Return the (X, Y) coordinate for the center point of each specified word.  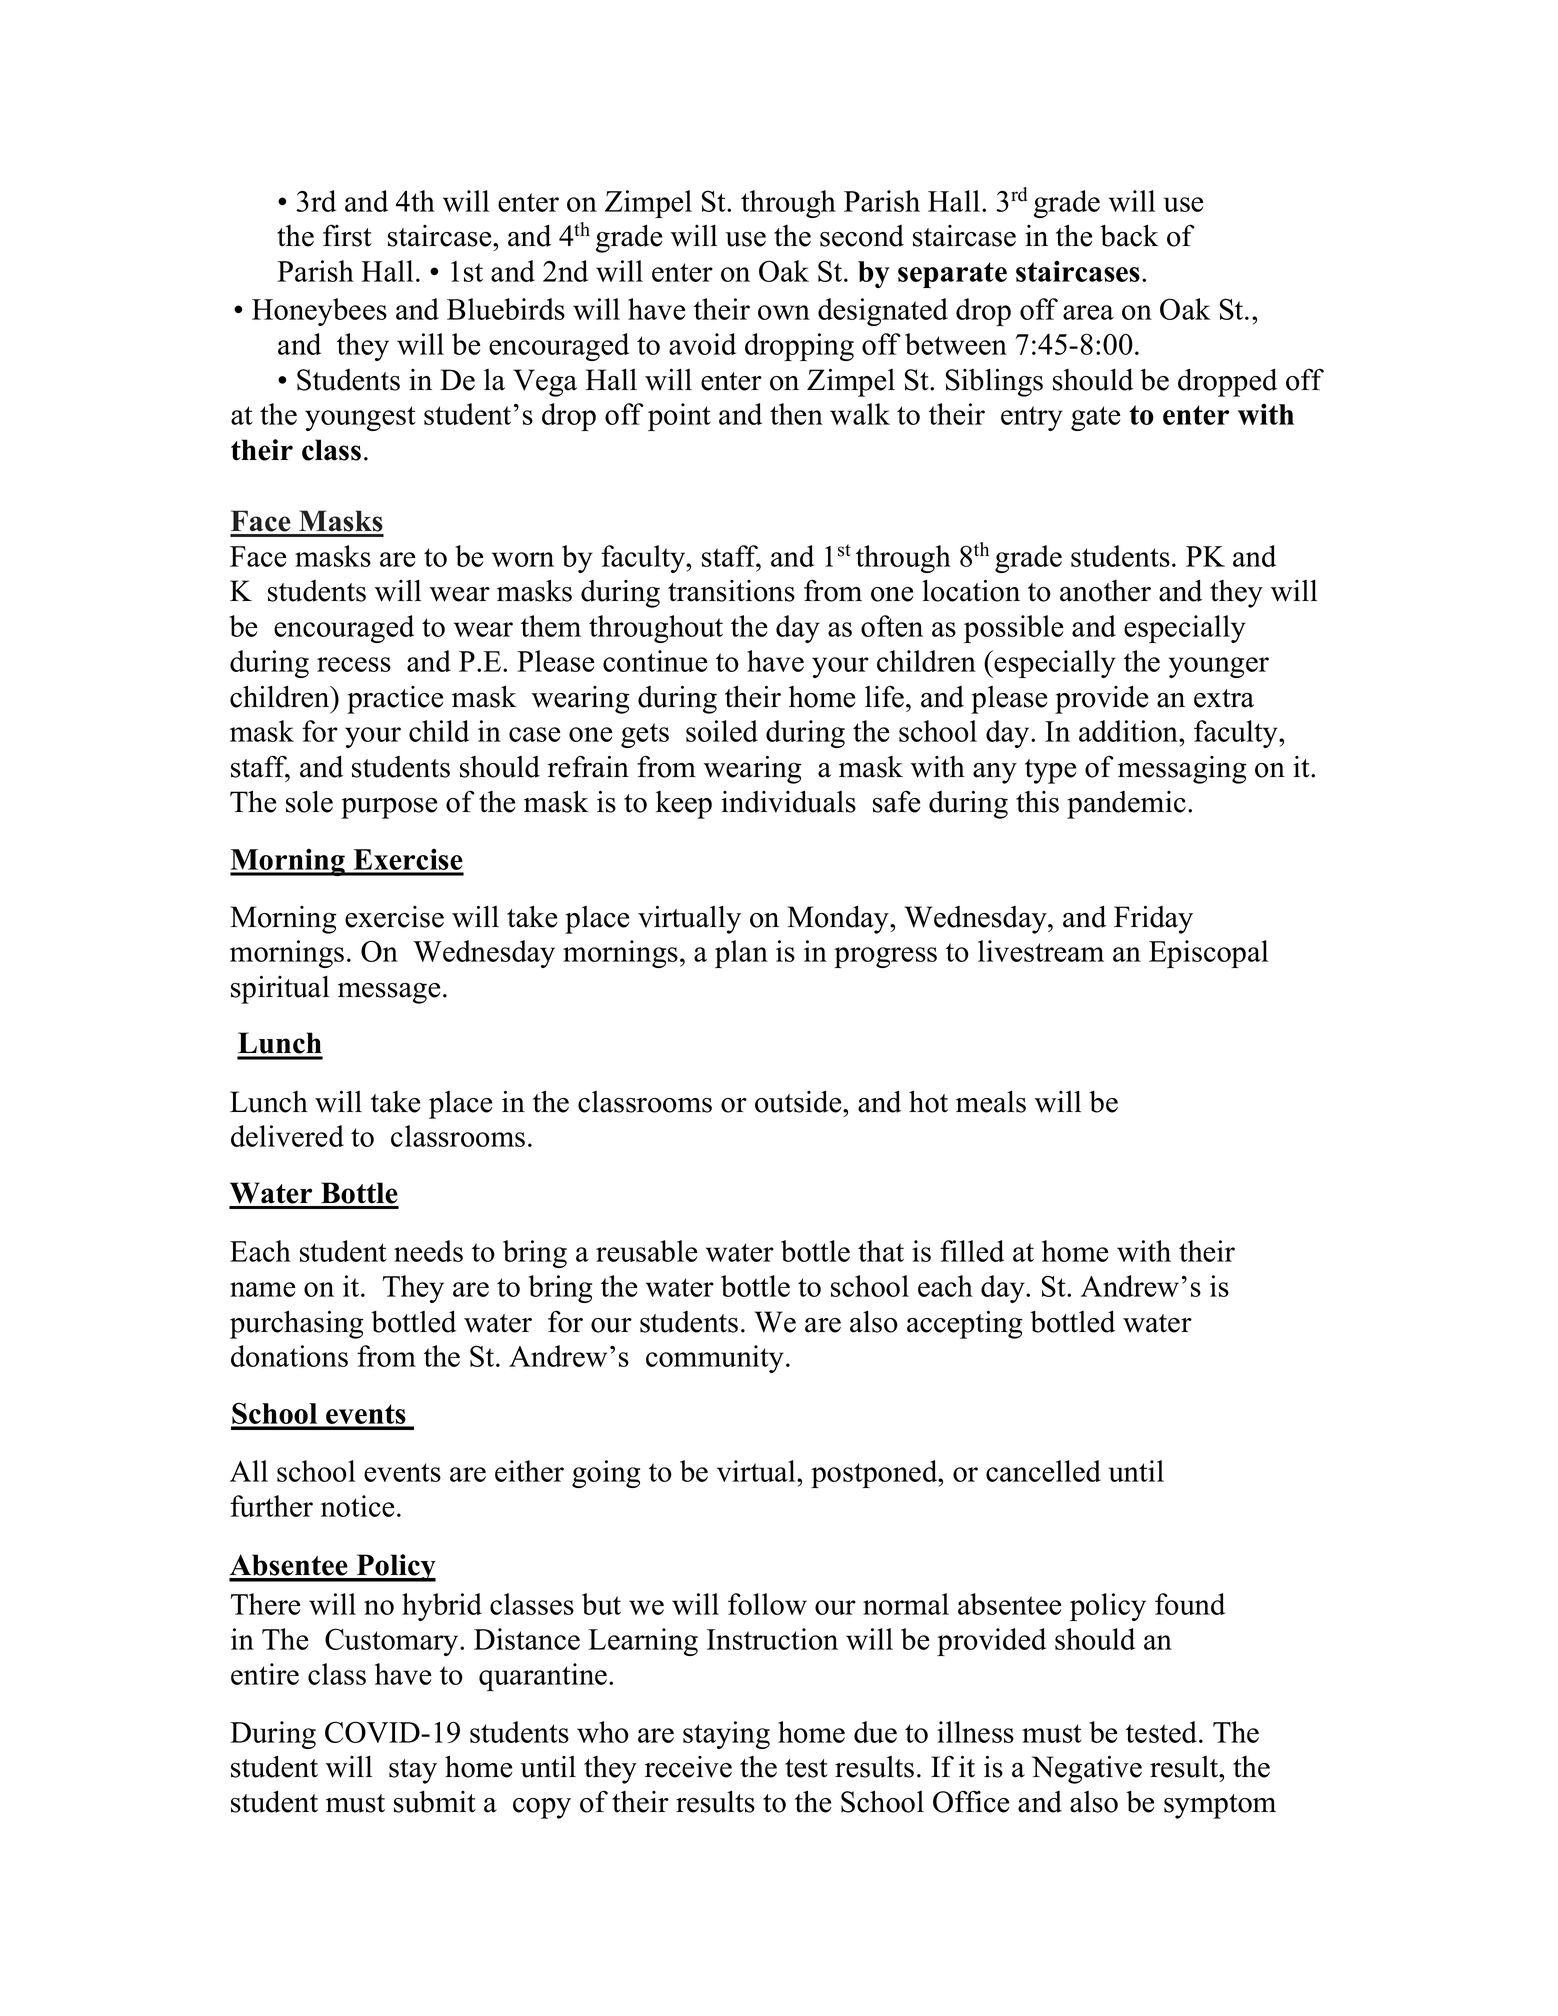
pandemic (1126, 805)
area (1088, 312)
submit (435, 1802)
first (347, 235)
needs (428, 1251)
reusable (646, 1251)
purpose (389, 808)
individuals (788, 801)
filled (972, 1251)
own (784, 312)
